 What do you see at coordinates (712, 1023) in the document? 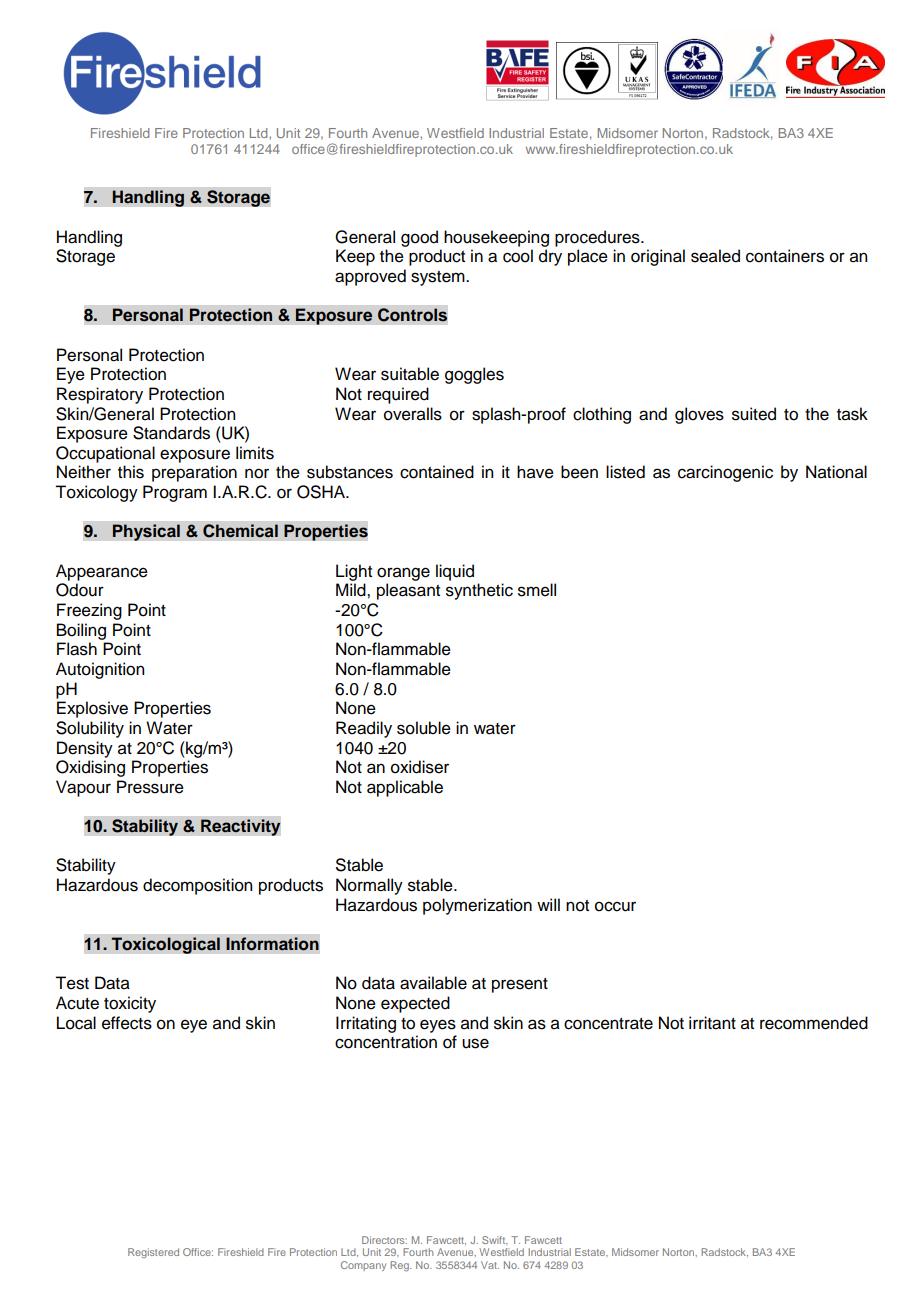
I see `irritant` at bounding box center [712, 1023].
